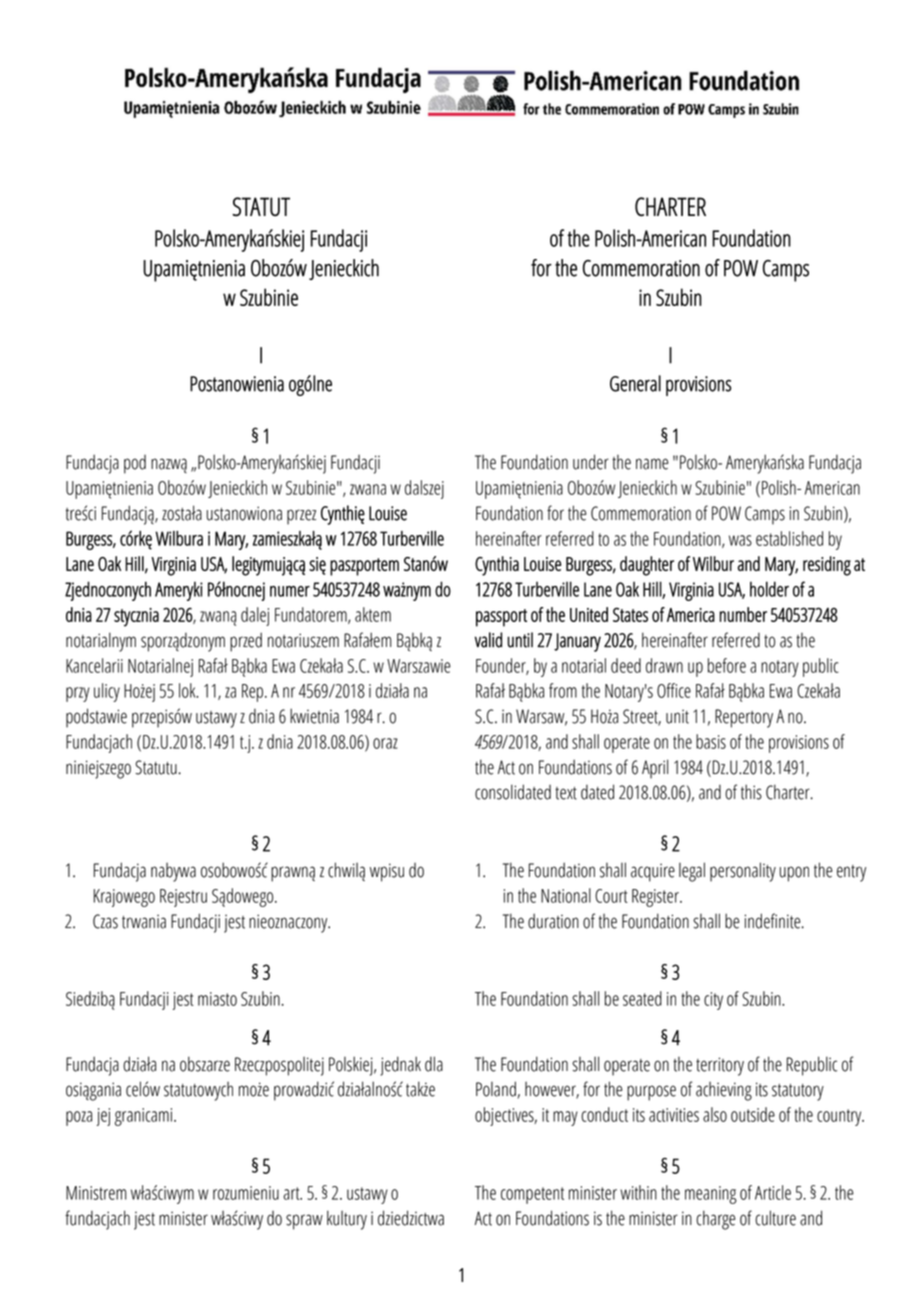 The image size is (924, 1308). What do you see at coordinates (188, 690) in the image?
I see `lok` at bounding box center [188, 690].
